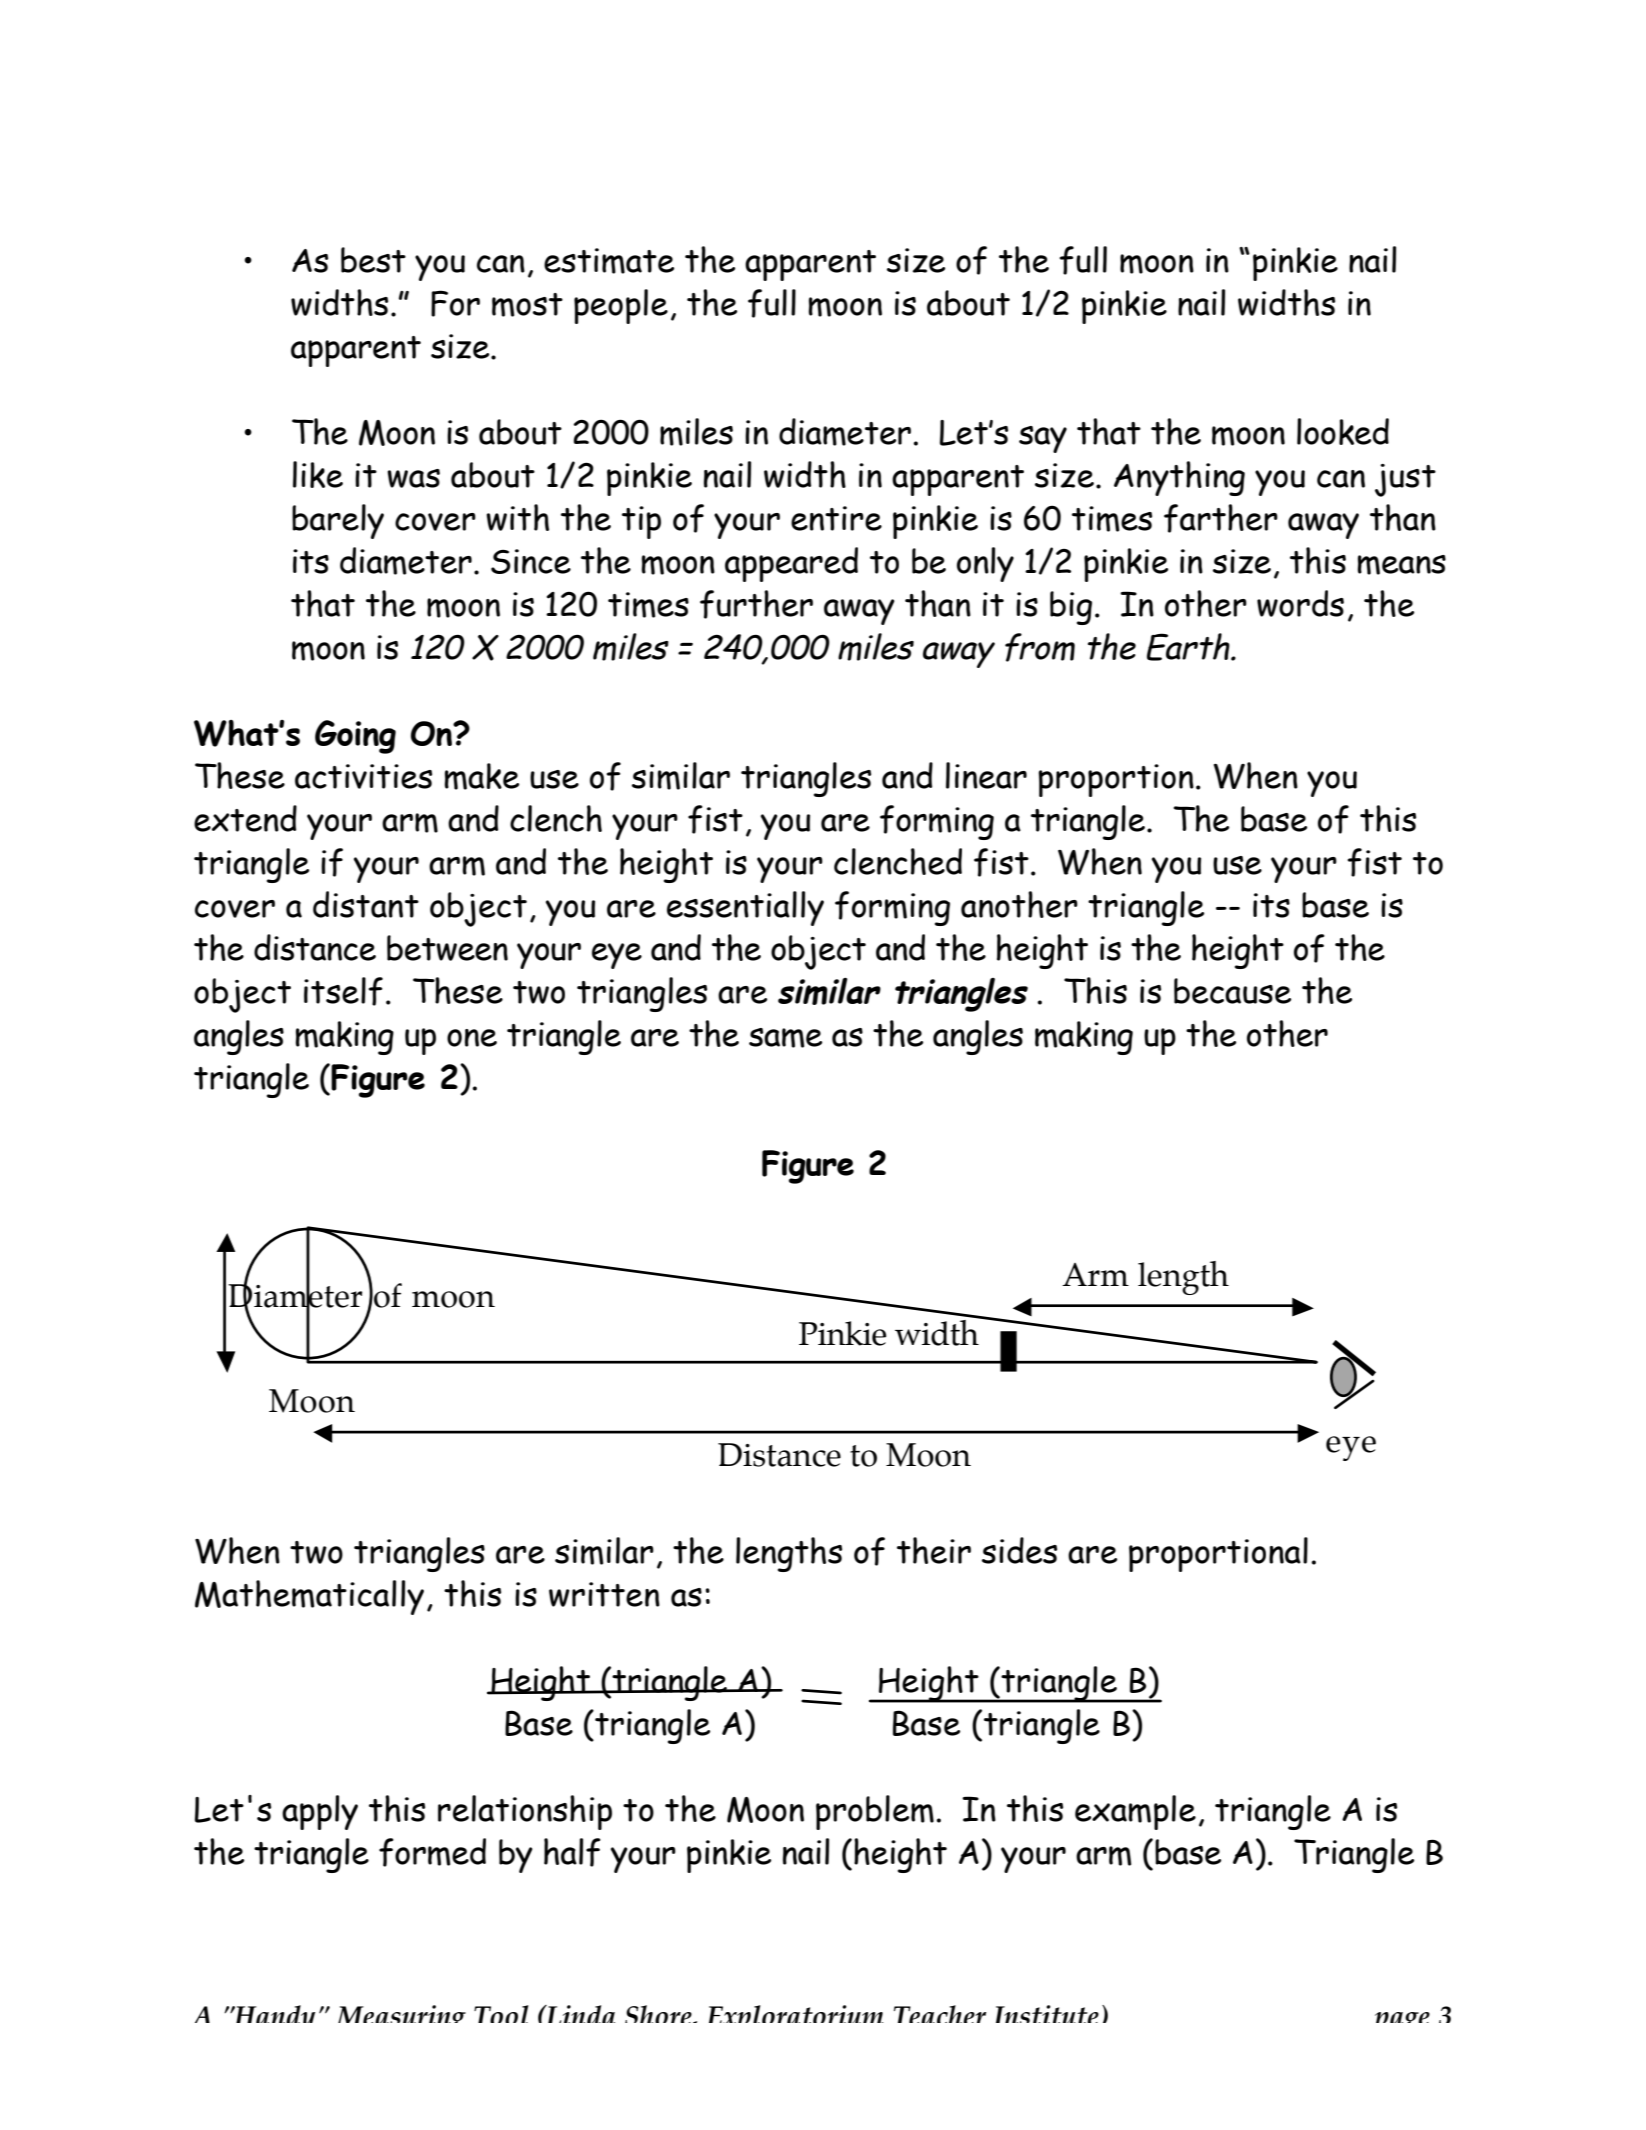  I want to click on Institute, so click(1047, 2014).
